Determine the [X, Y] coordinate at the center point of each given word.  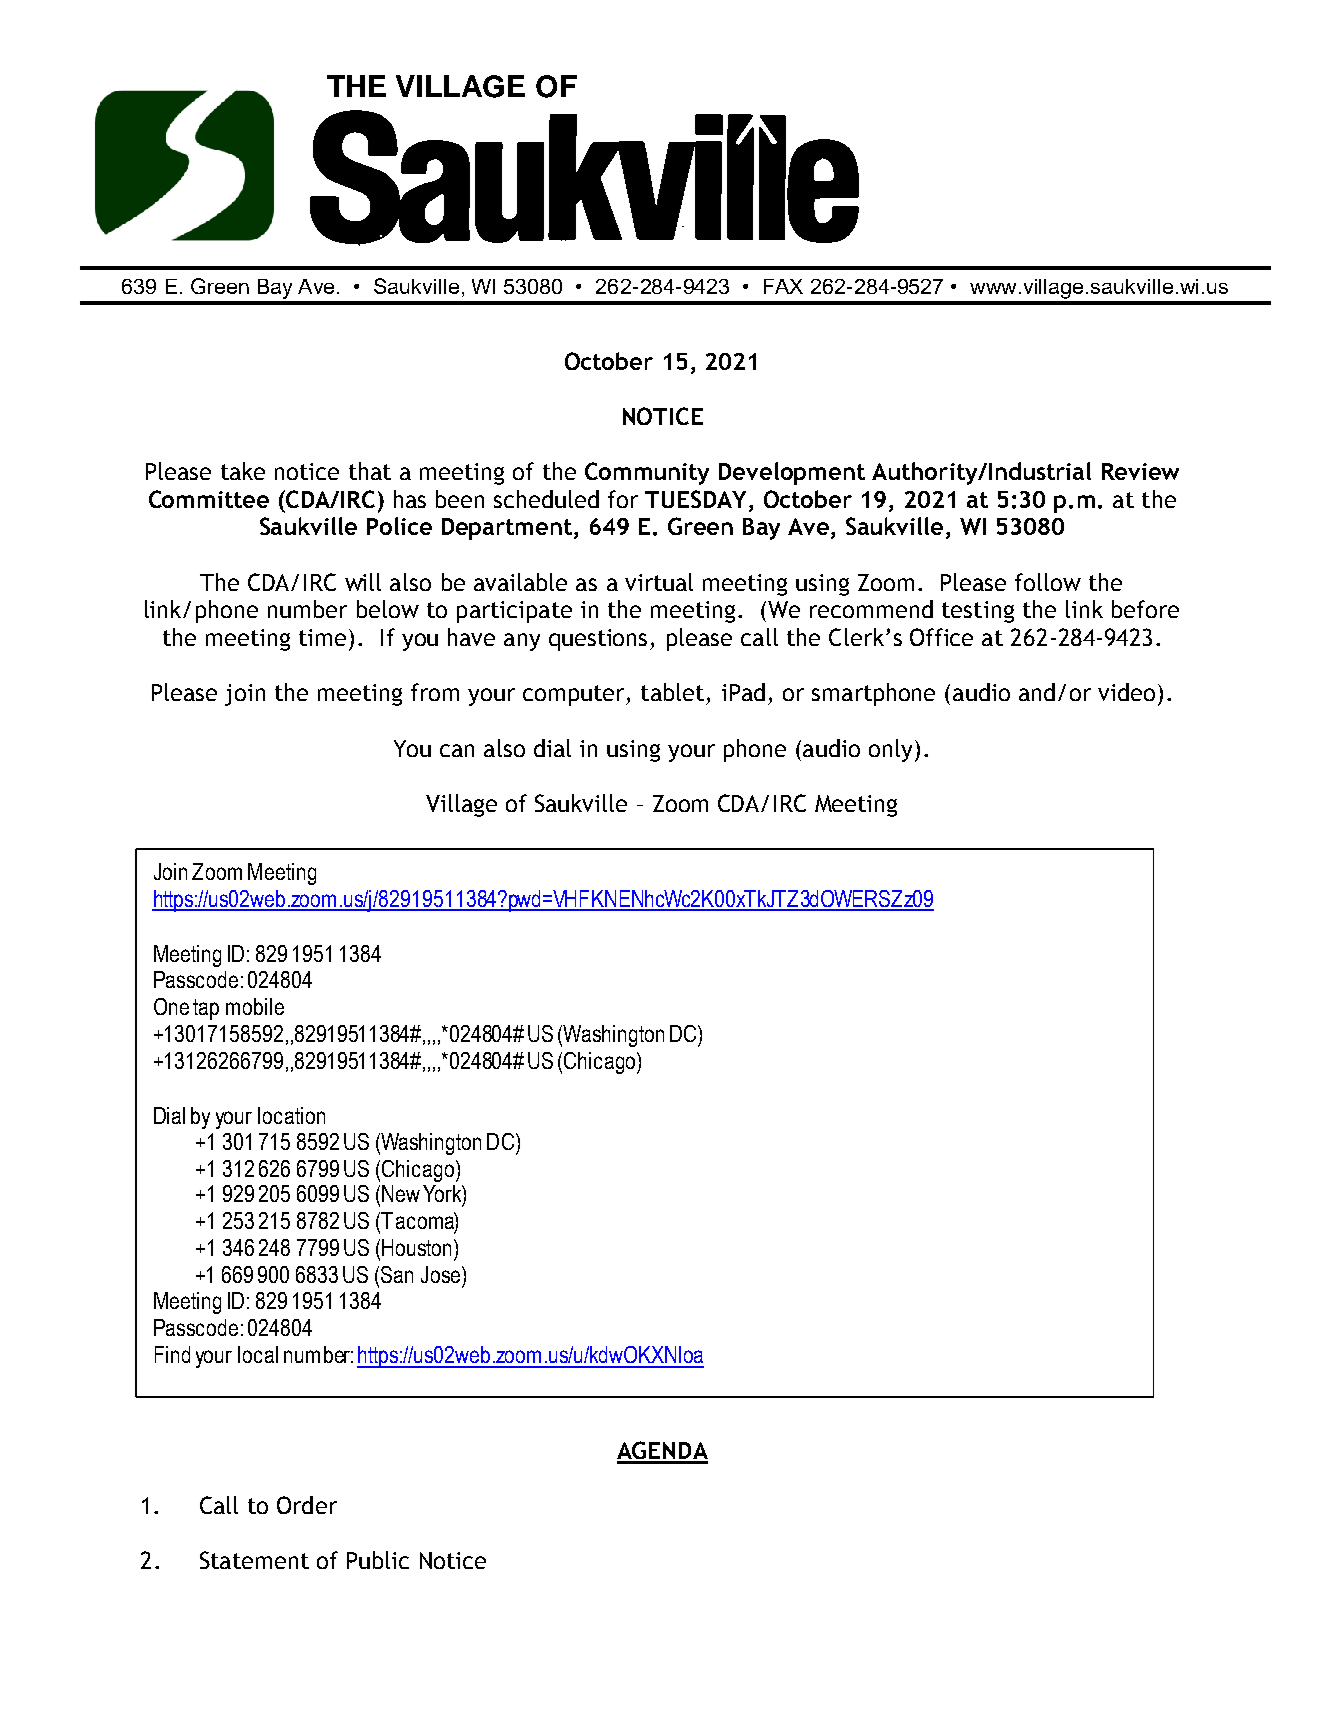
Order [307, 1505]
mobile [255, 1006]
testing [978, 612]
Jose [442, 1274]
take [243, 471]
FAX [783, 286]
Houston [416, 1247]
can [457, 750]
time [322, 637]
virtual [659, 582]
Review [1140, 471]
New [401, 1193]
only [892, 750]
